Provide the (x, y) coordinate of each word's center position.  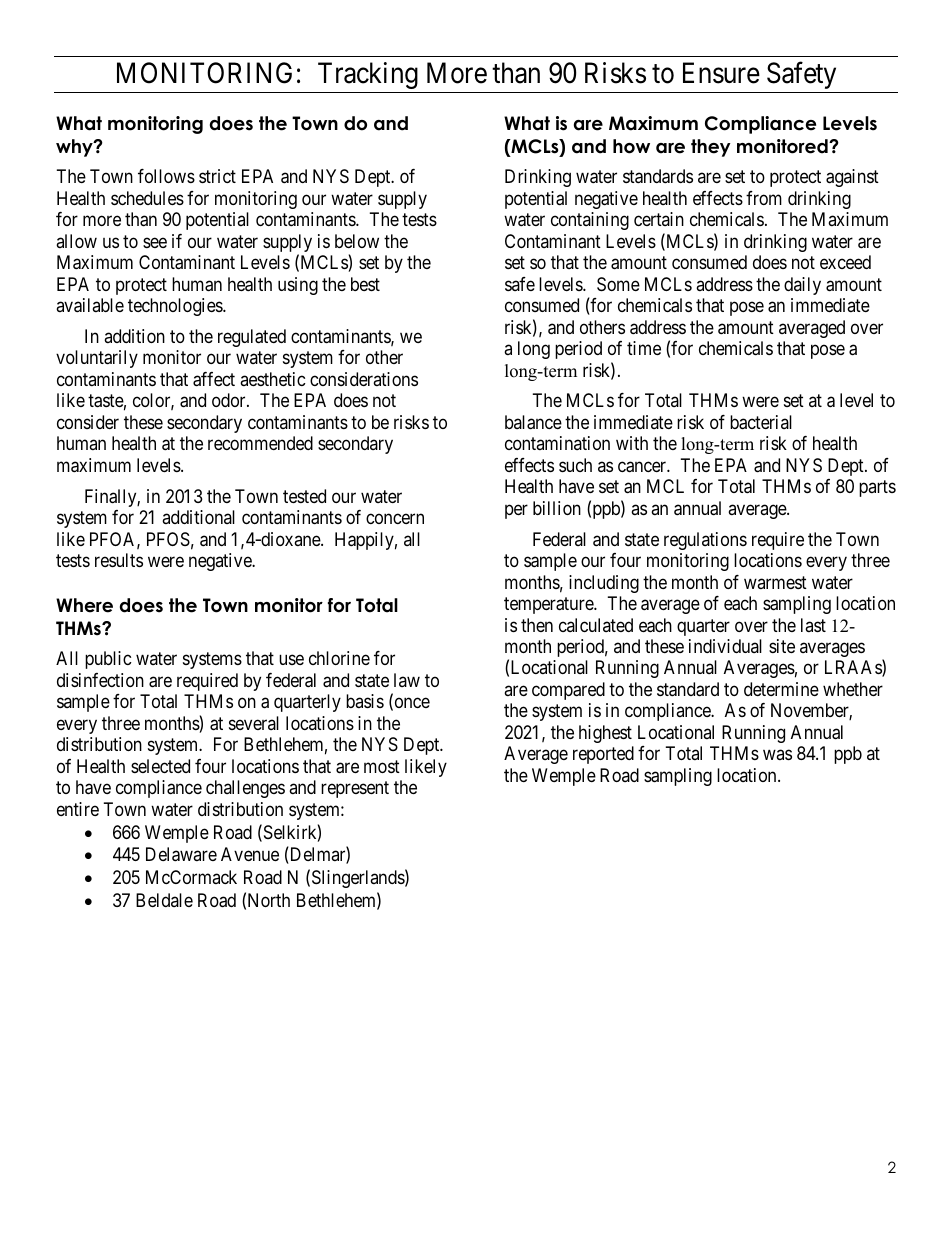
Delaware (181, 854)
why (75, 148)
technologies (176, 307)
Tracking (368, 75)
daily (802, 286)
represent (355, 789)
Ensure (721, 73)
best (365, 284)
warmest (775, 582)
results (119, 560)
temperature (549, 605)
